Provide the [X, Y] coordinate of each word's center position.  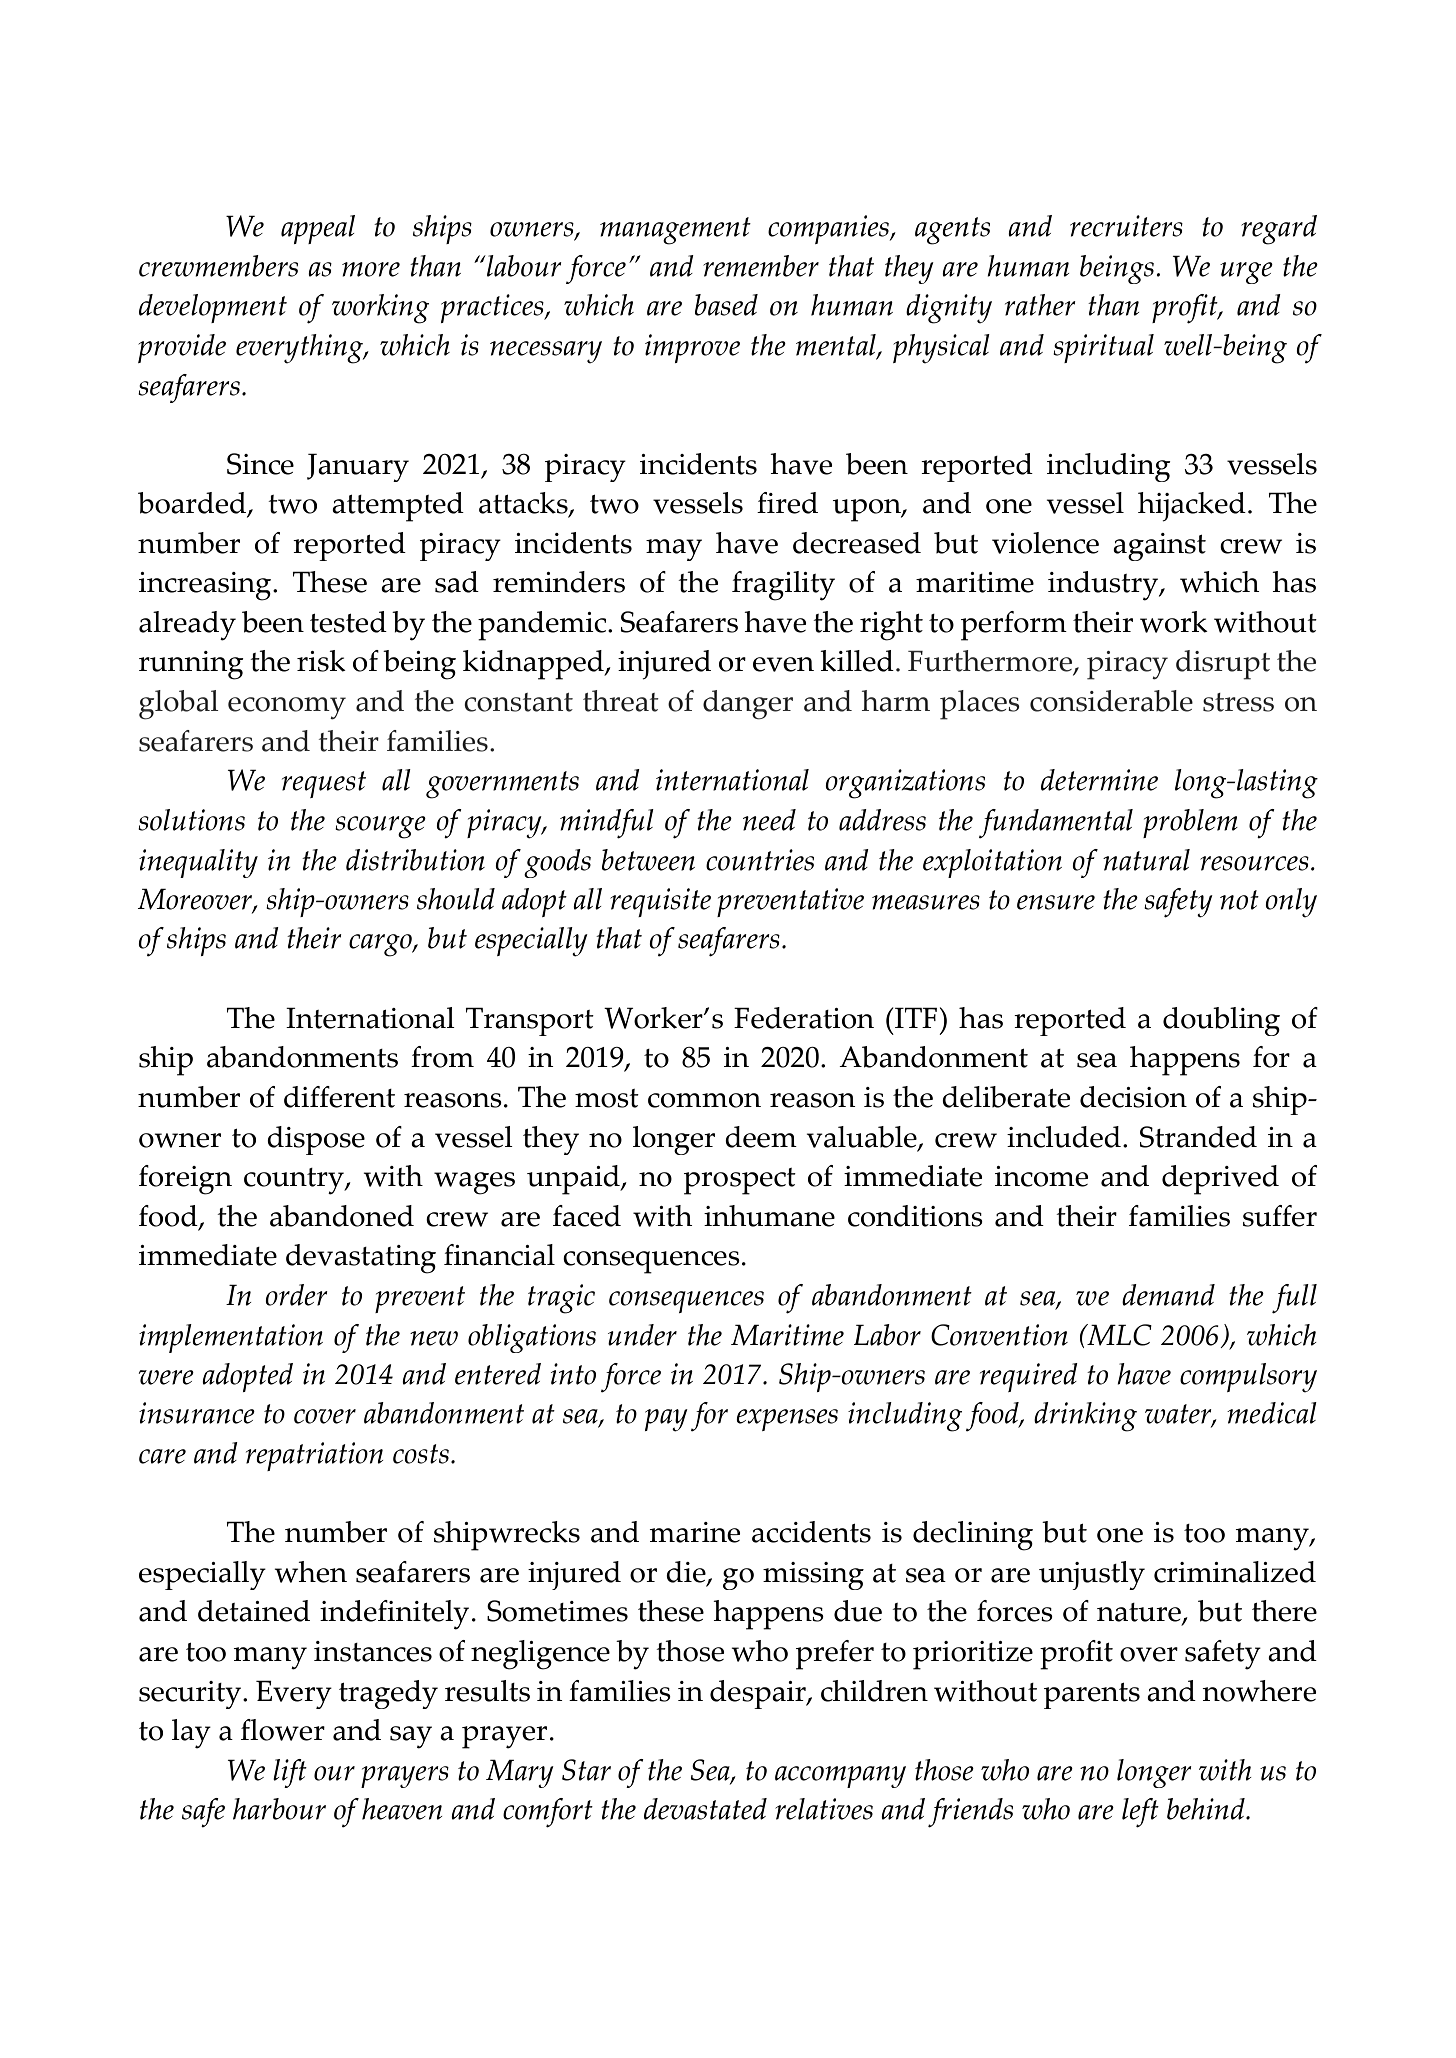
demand [1168, 1295]
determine [1099, 780]
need [769, 820]
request [324, 784]
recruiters [1126, 226]
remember [761, 266]
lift [290, 1773]
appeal [318, 229]
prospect [740, 1181]
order [296, 1295]
